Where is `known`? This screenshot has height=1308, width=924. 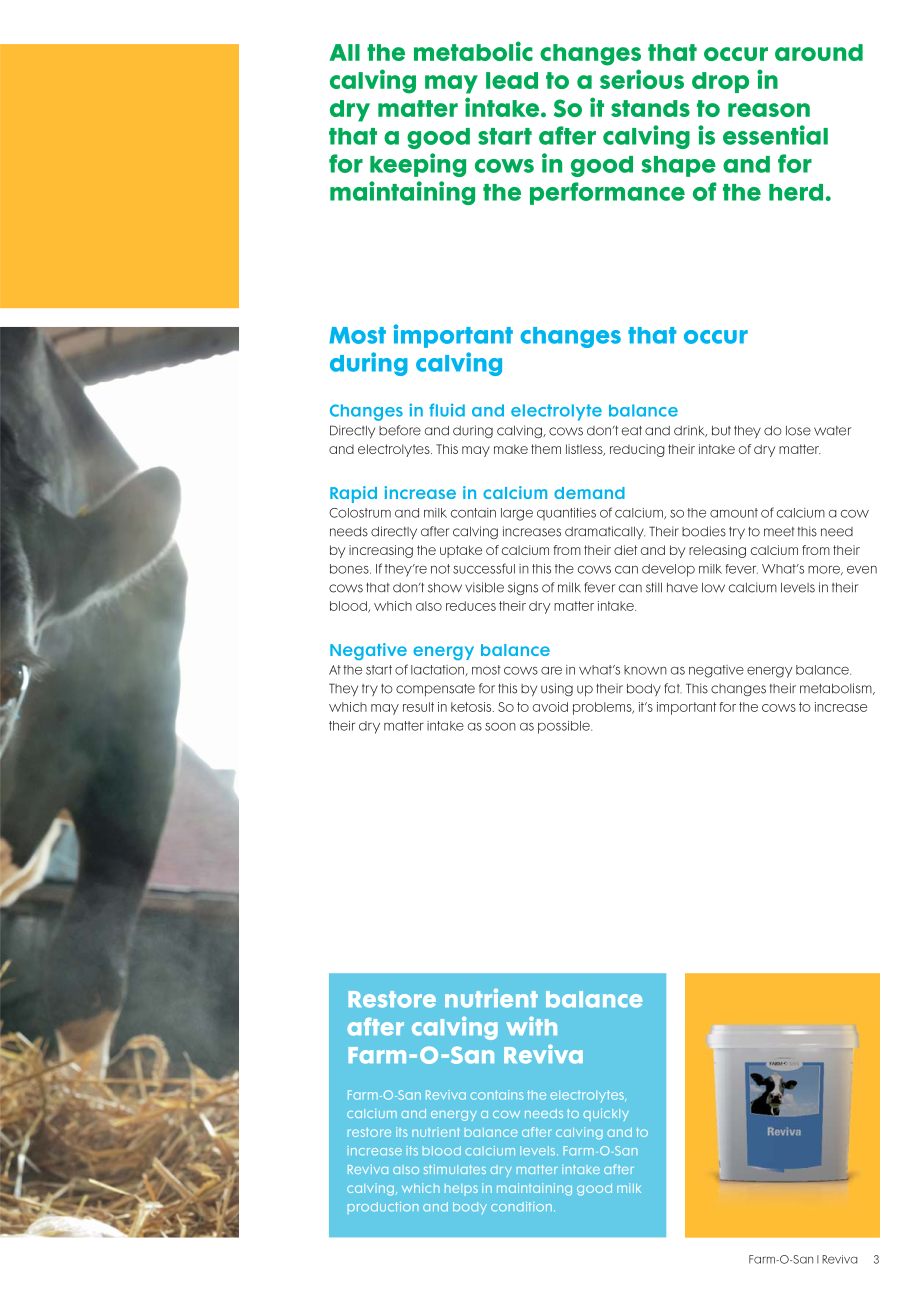
known is located at coordinates (645, 670).
